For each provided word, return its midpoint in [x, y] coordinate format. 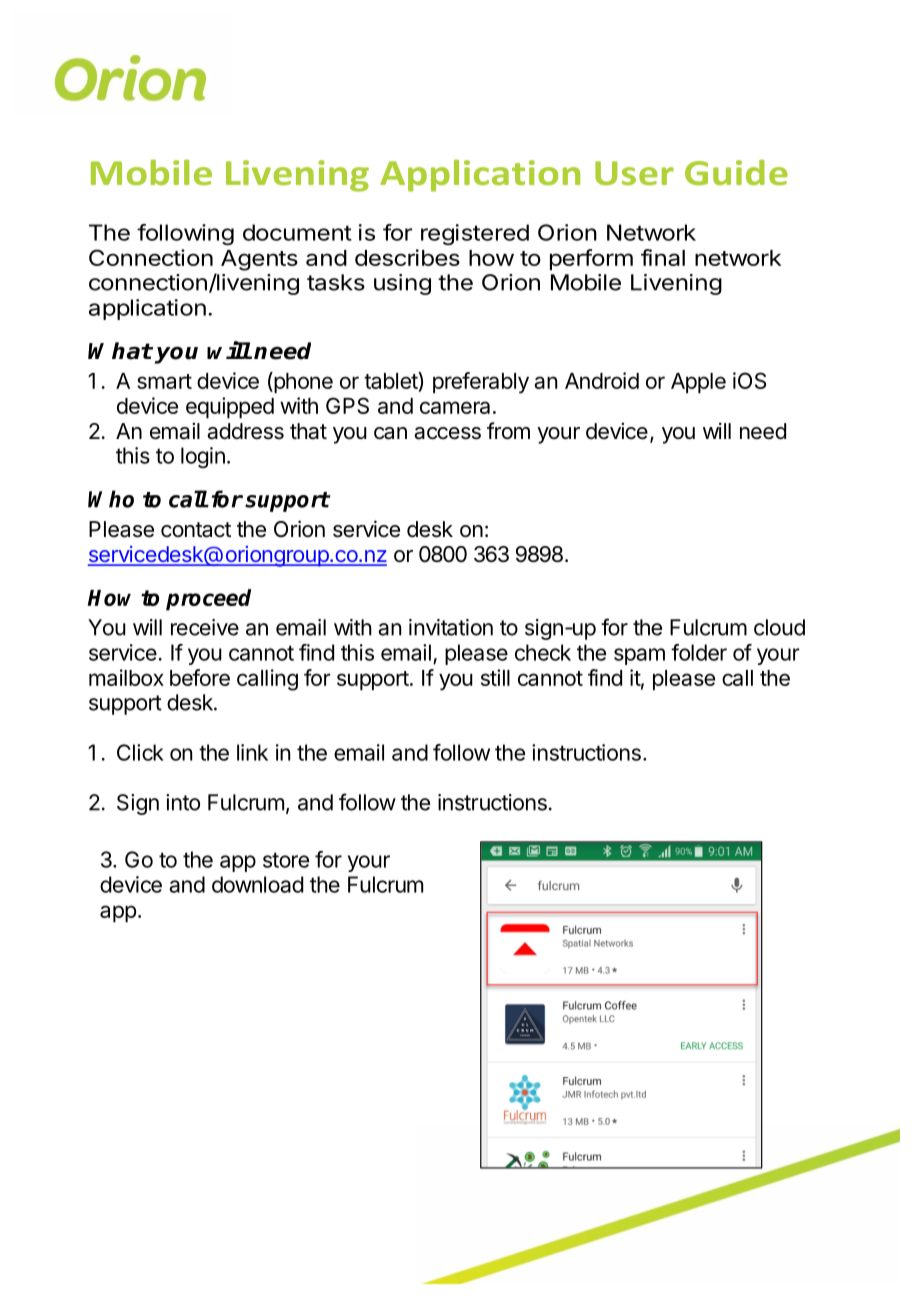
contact [196, 530]
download [257, 884]
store [286, 860]
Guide [736, 172]
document [297, 232]
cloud [779, 627]
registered [475, 234]
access [447, 433]
